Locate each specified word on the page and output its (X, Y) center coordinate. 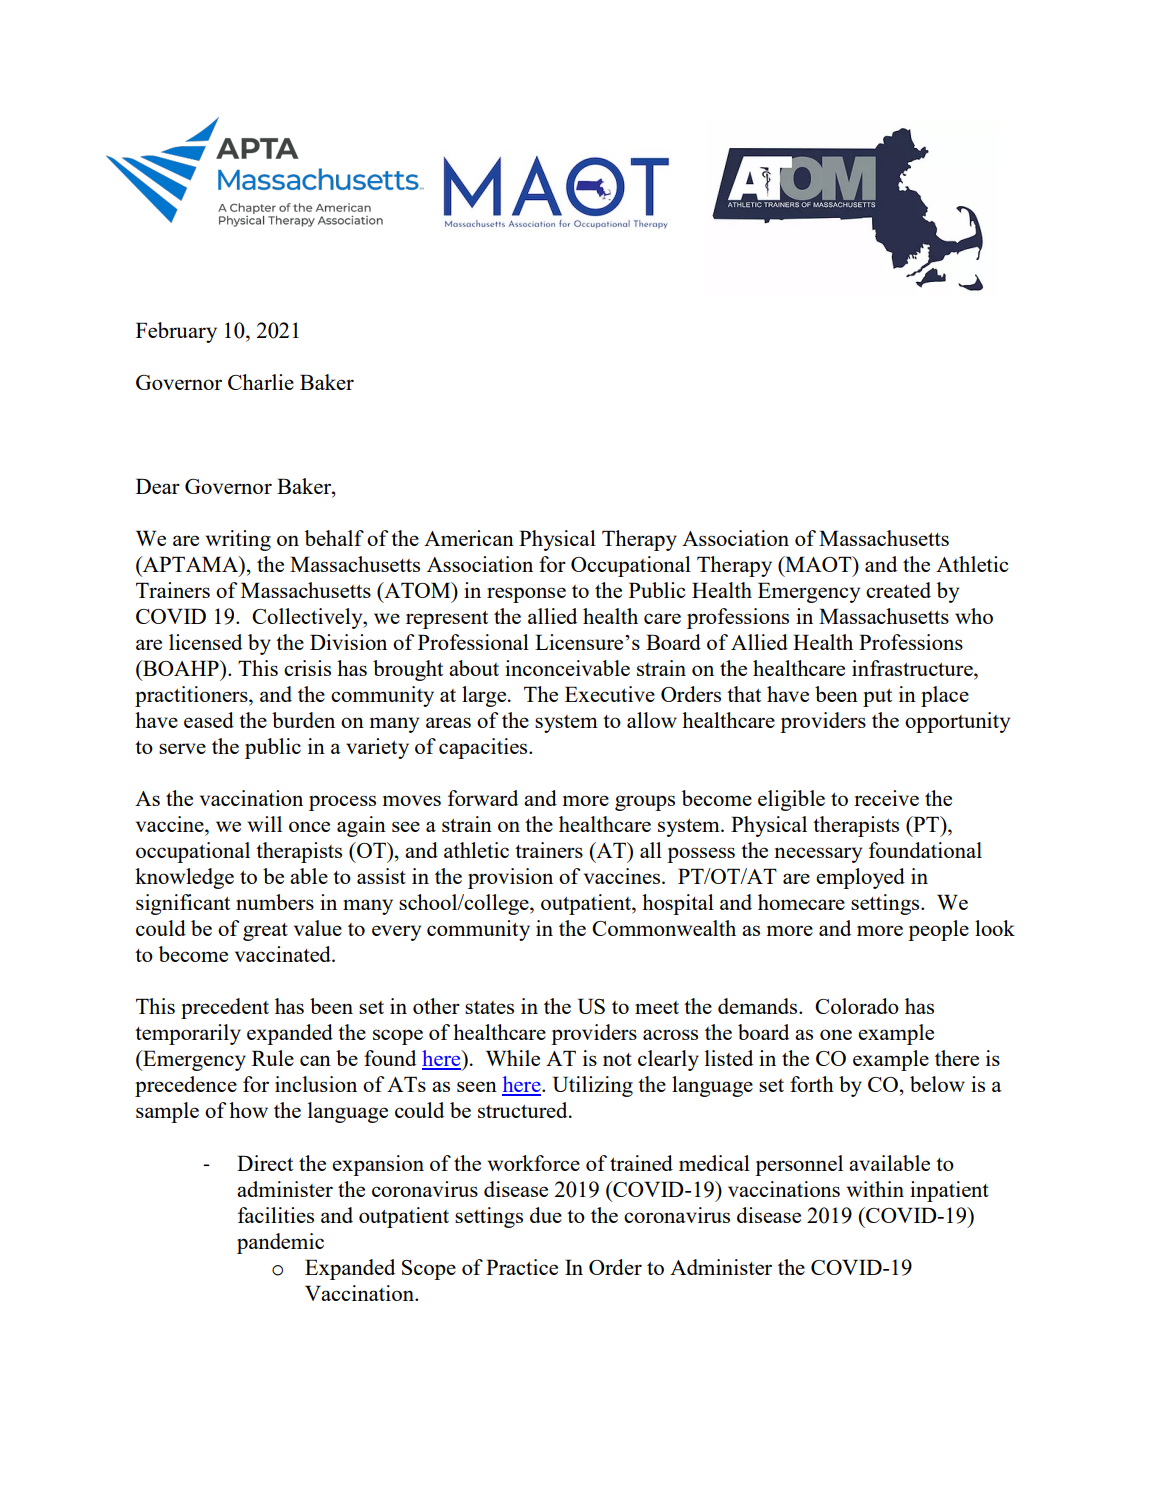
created (898, 590)
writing (238, 540)
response (526, 595)
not (617, 1059)
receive (886, 798)
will (265, 824)
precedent (225, 1008)
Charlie (261, 382)
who (974, 616)
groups (645, 803)
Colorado (857, 1006)
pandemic (280, 1243)
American (469, 538)
